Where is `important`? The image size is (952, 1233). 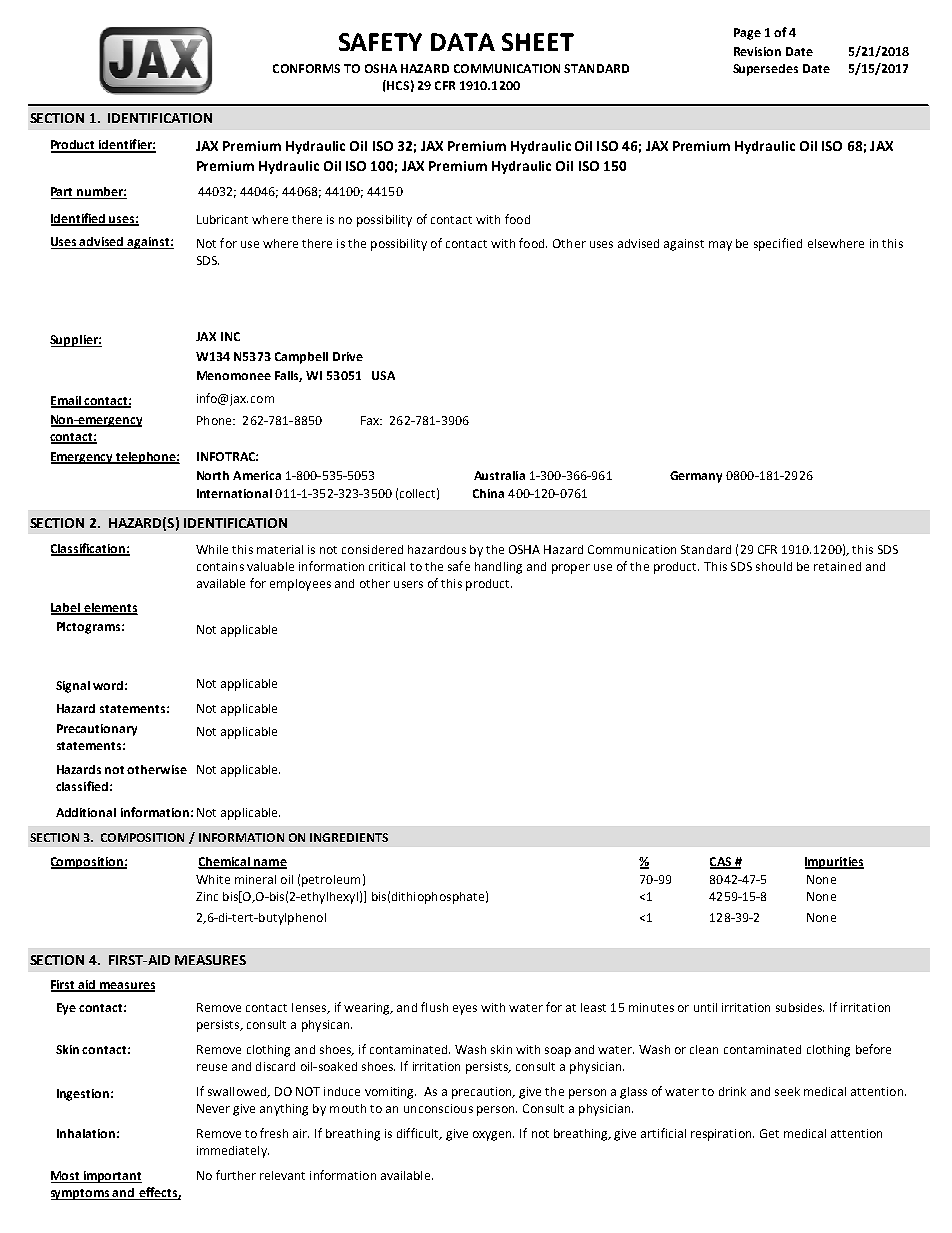 important is located at coordinates (111, 1177).
